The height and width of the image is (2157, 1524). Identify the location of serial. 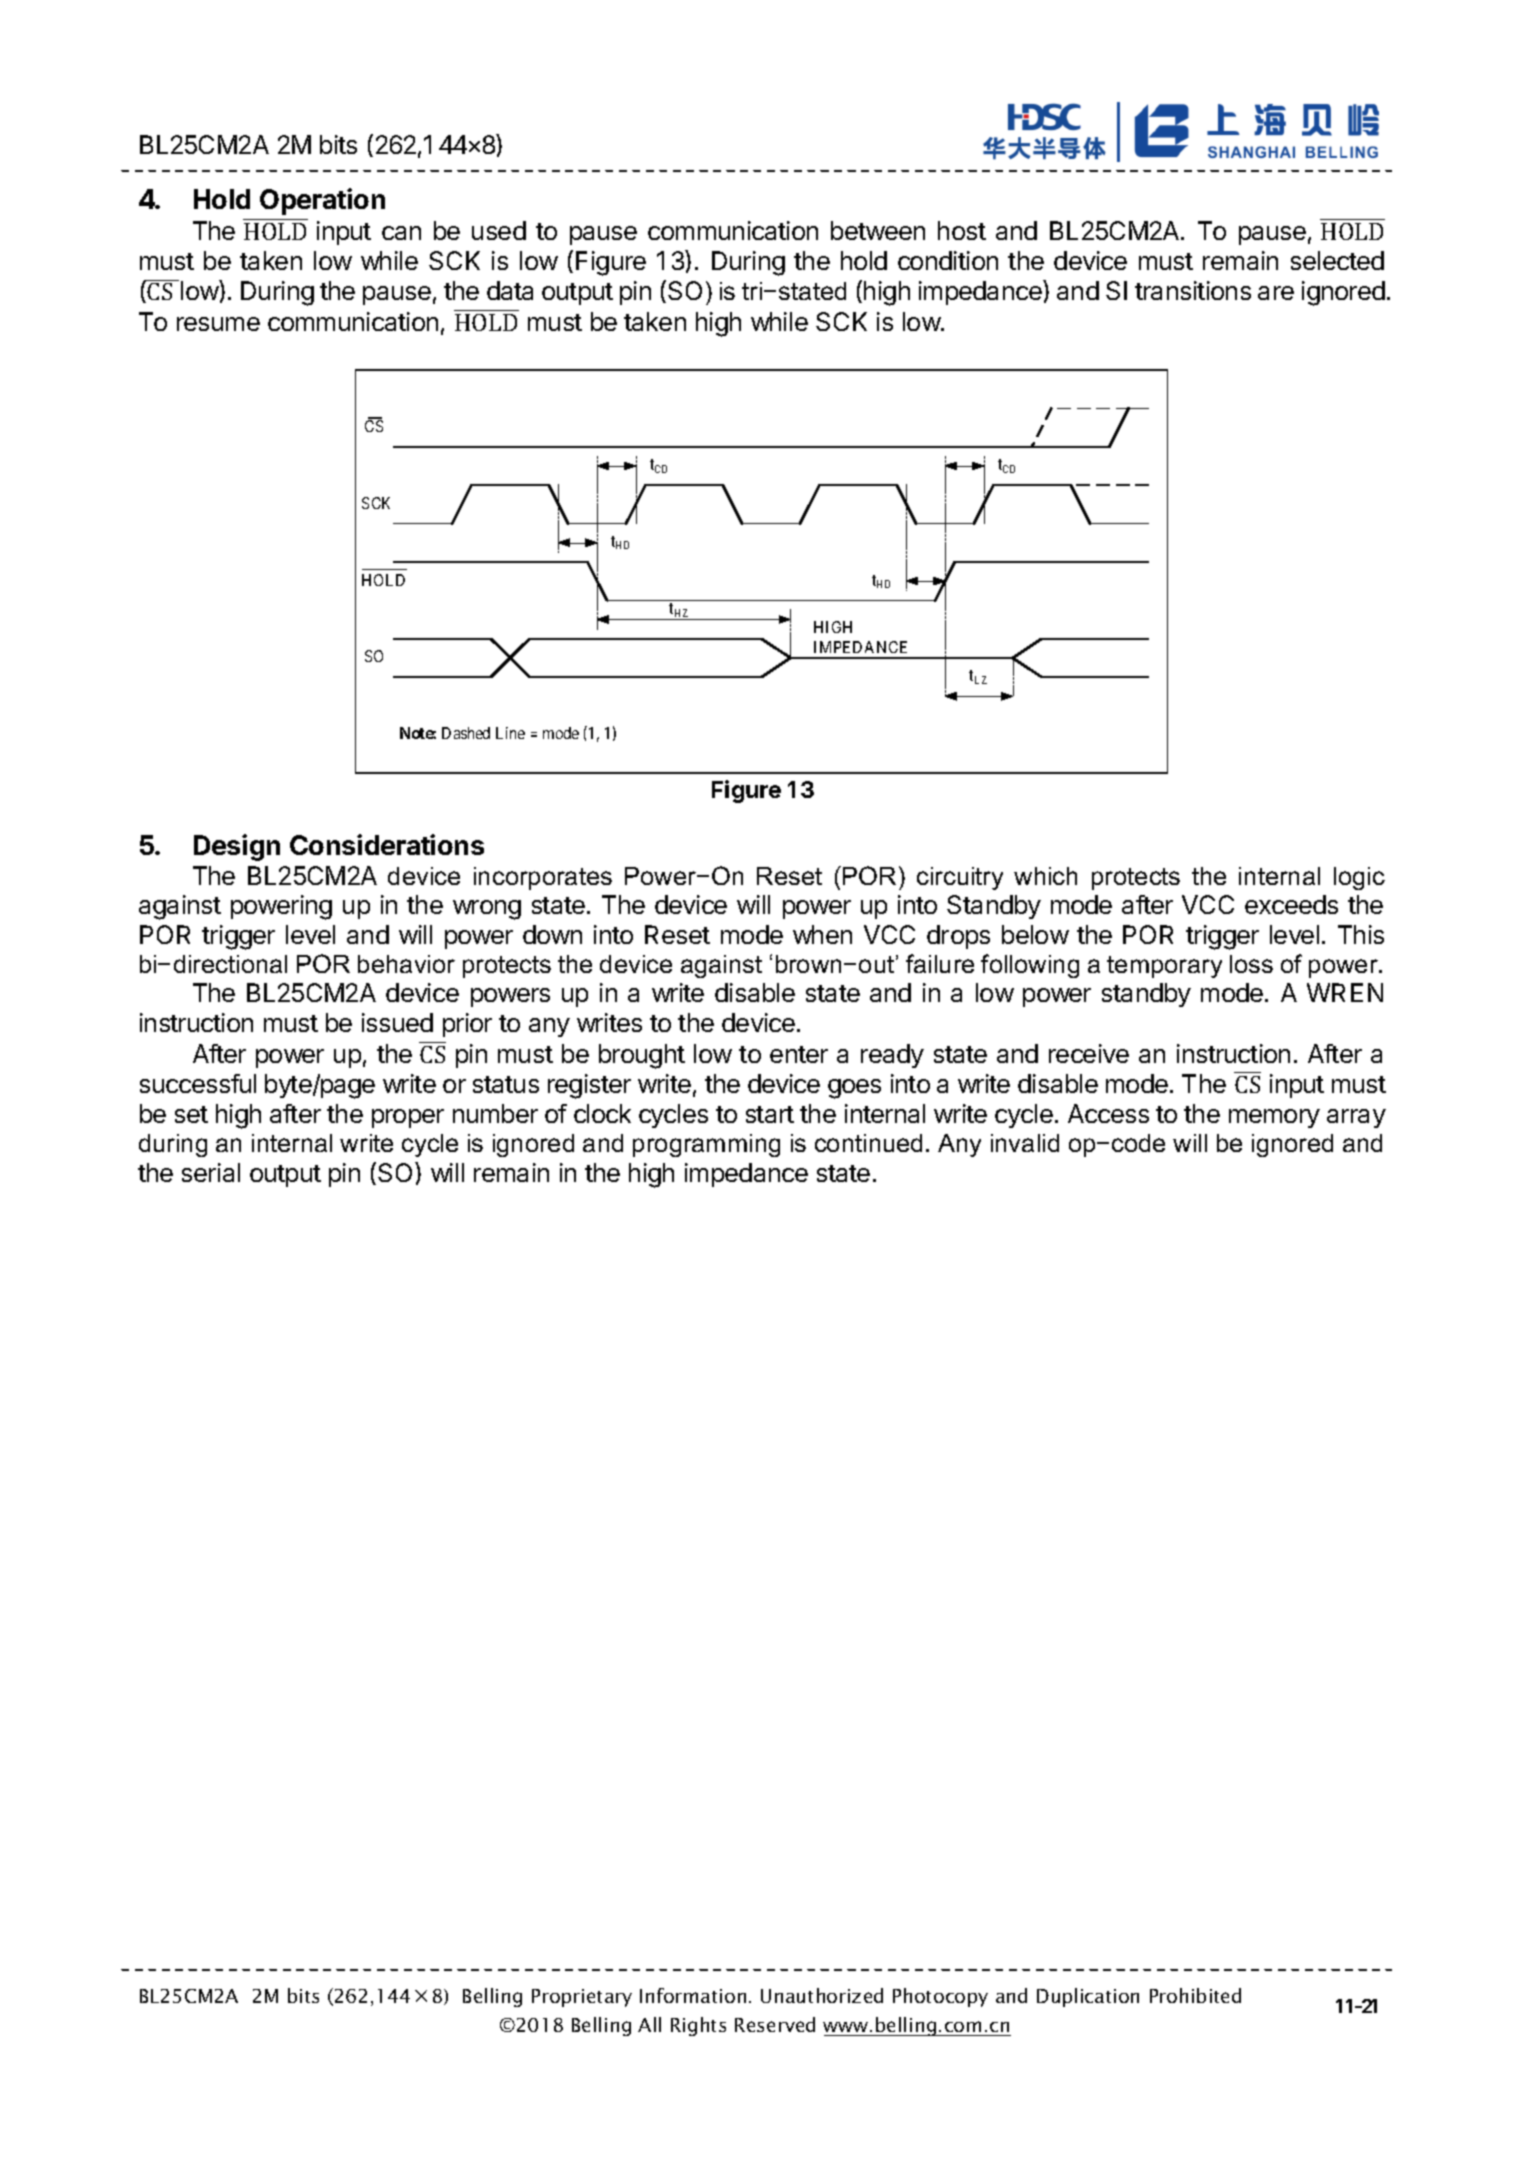
(211, 1172).
